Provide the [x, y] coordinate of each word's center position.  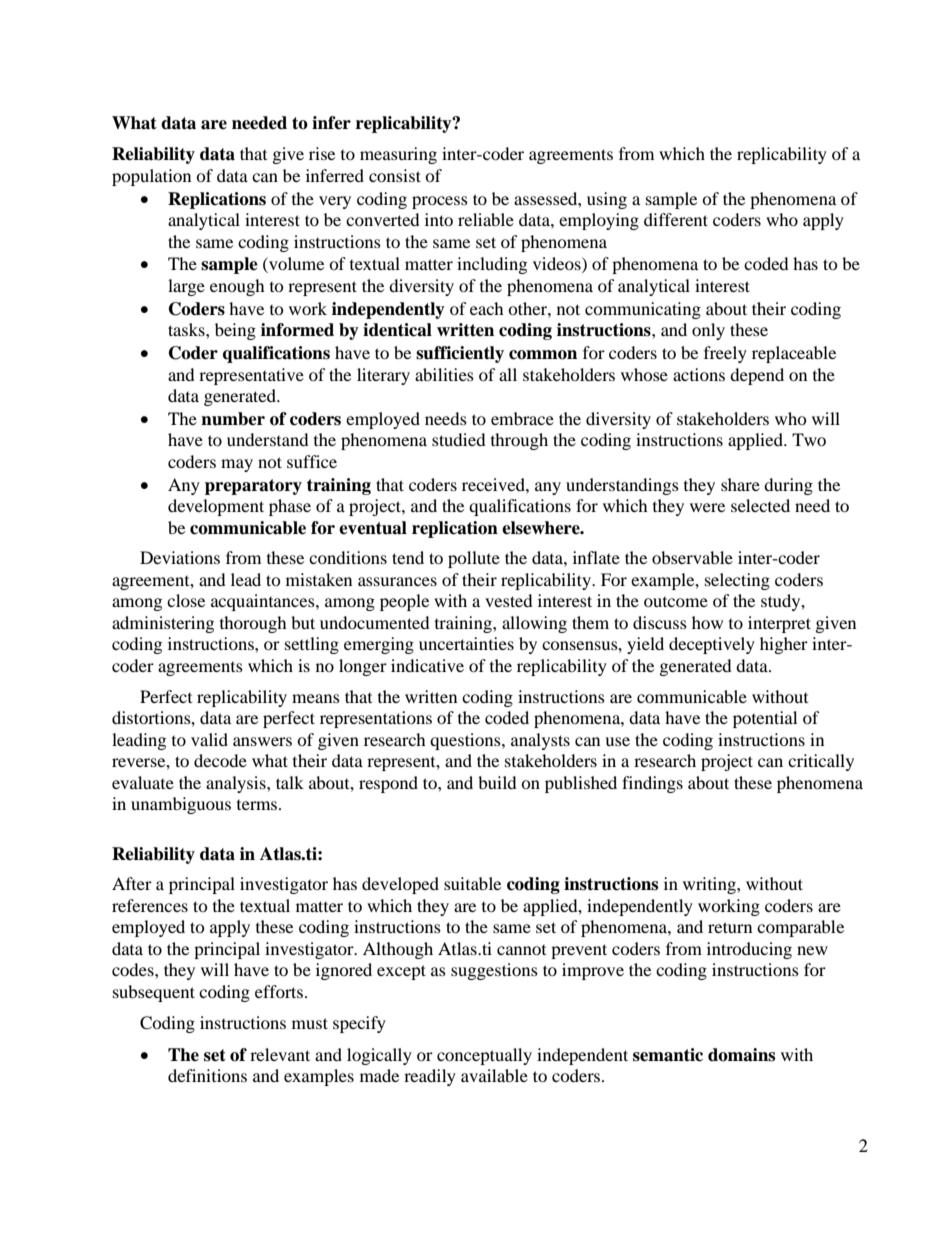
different [676, 219]
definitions [207, 1075]
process [440, 202]
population [151, 177]
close [186, 600]
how [707, 622]
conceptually [484, 1056]
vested [509, 600]
